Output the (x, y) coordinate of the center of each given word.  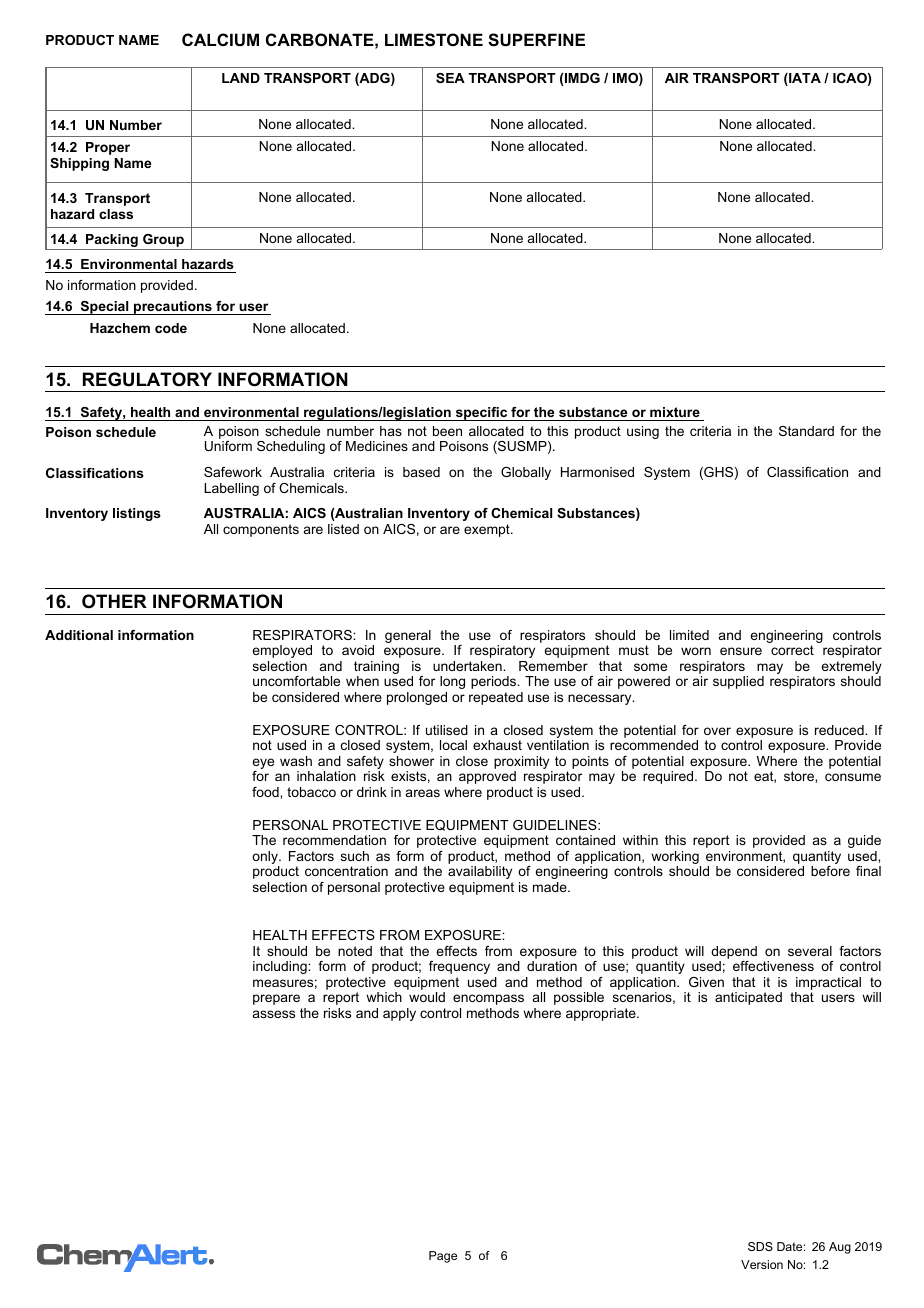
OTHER (114, 601)
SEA (450, 78)
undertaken (468, 666)
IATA (804, 79)
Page (443, 1257)
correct (792, 650)
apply (399, 1014)
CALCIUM (220, 39)
